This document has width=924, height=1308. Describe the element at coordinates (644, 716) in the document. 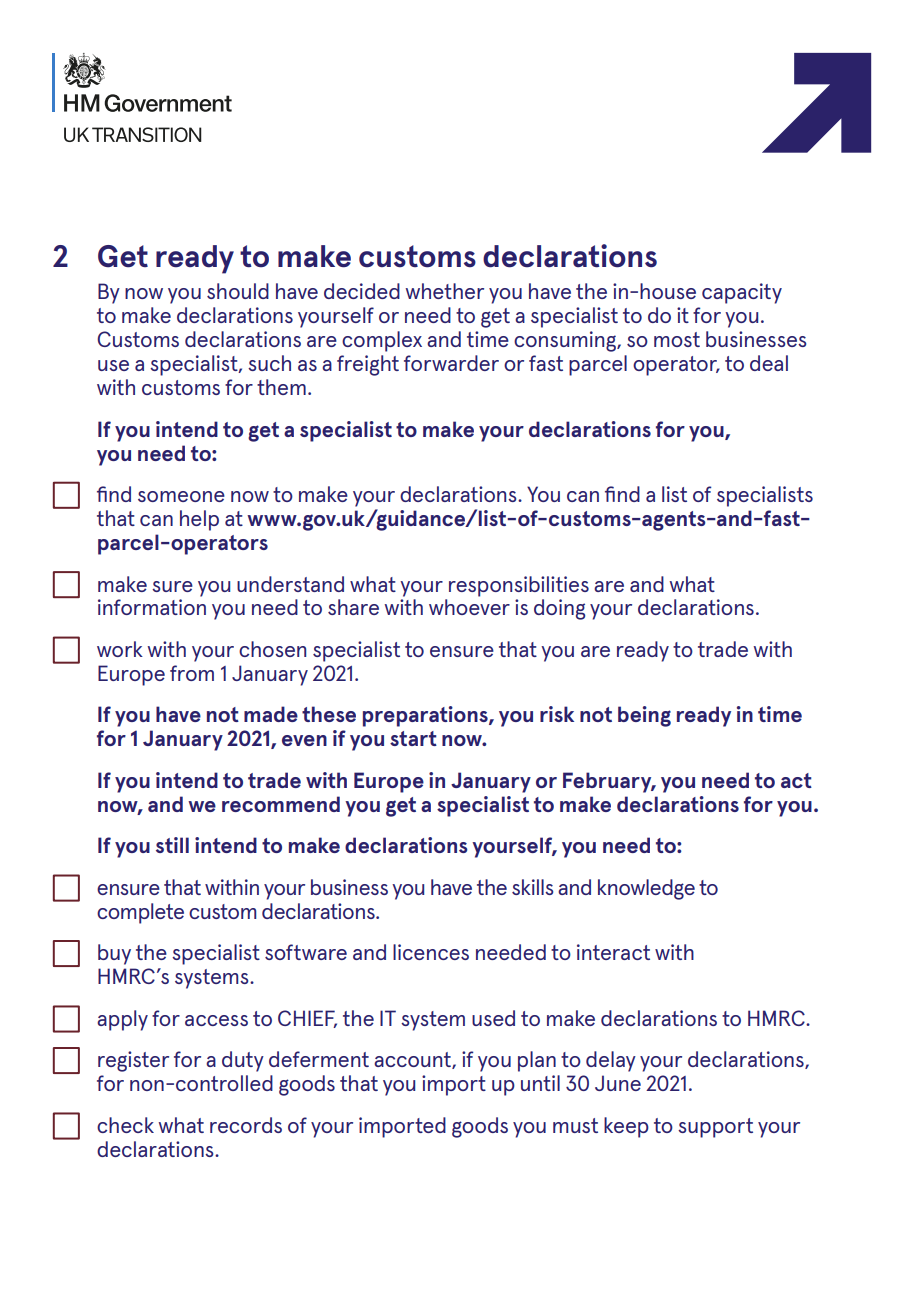

I see `being` at that location.
